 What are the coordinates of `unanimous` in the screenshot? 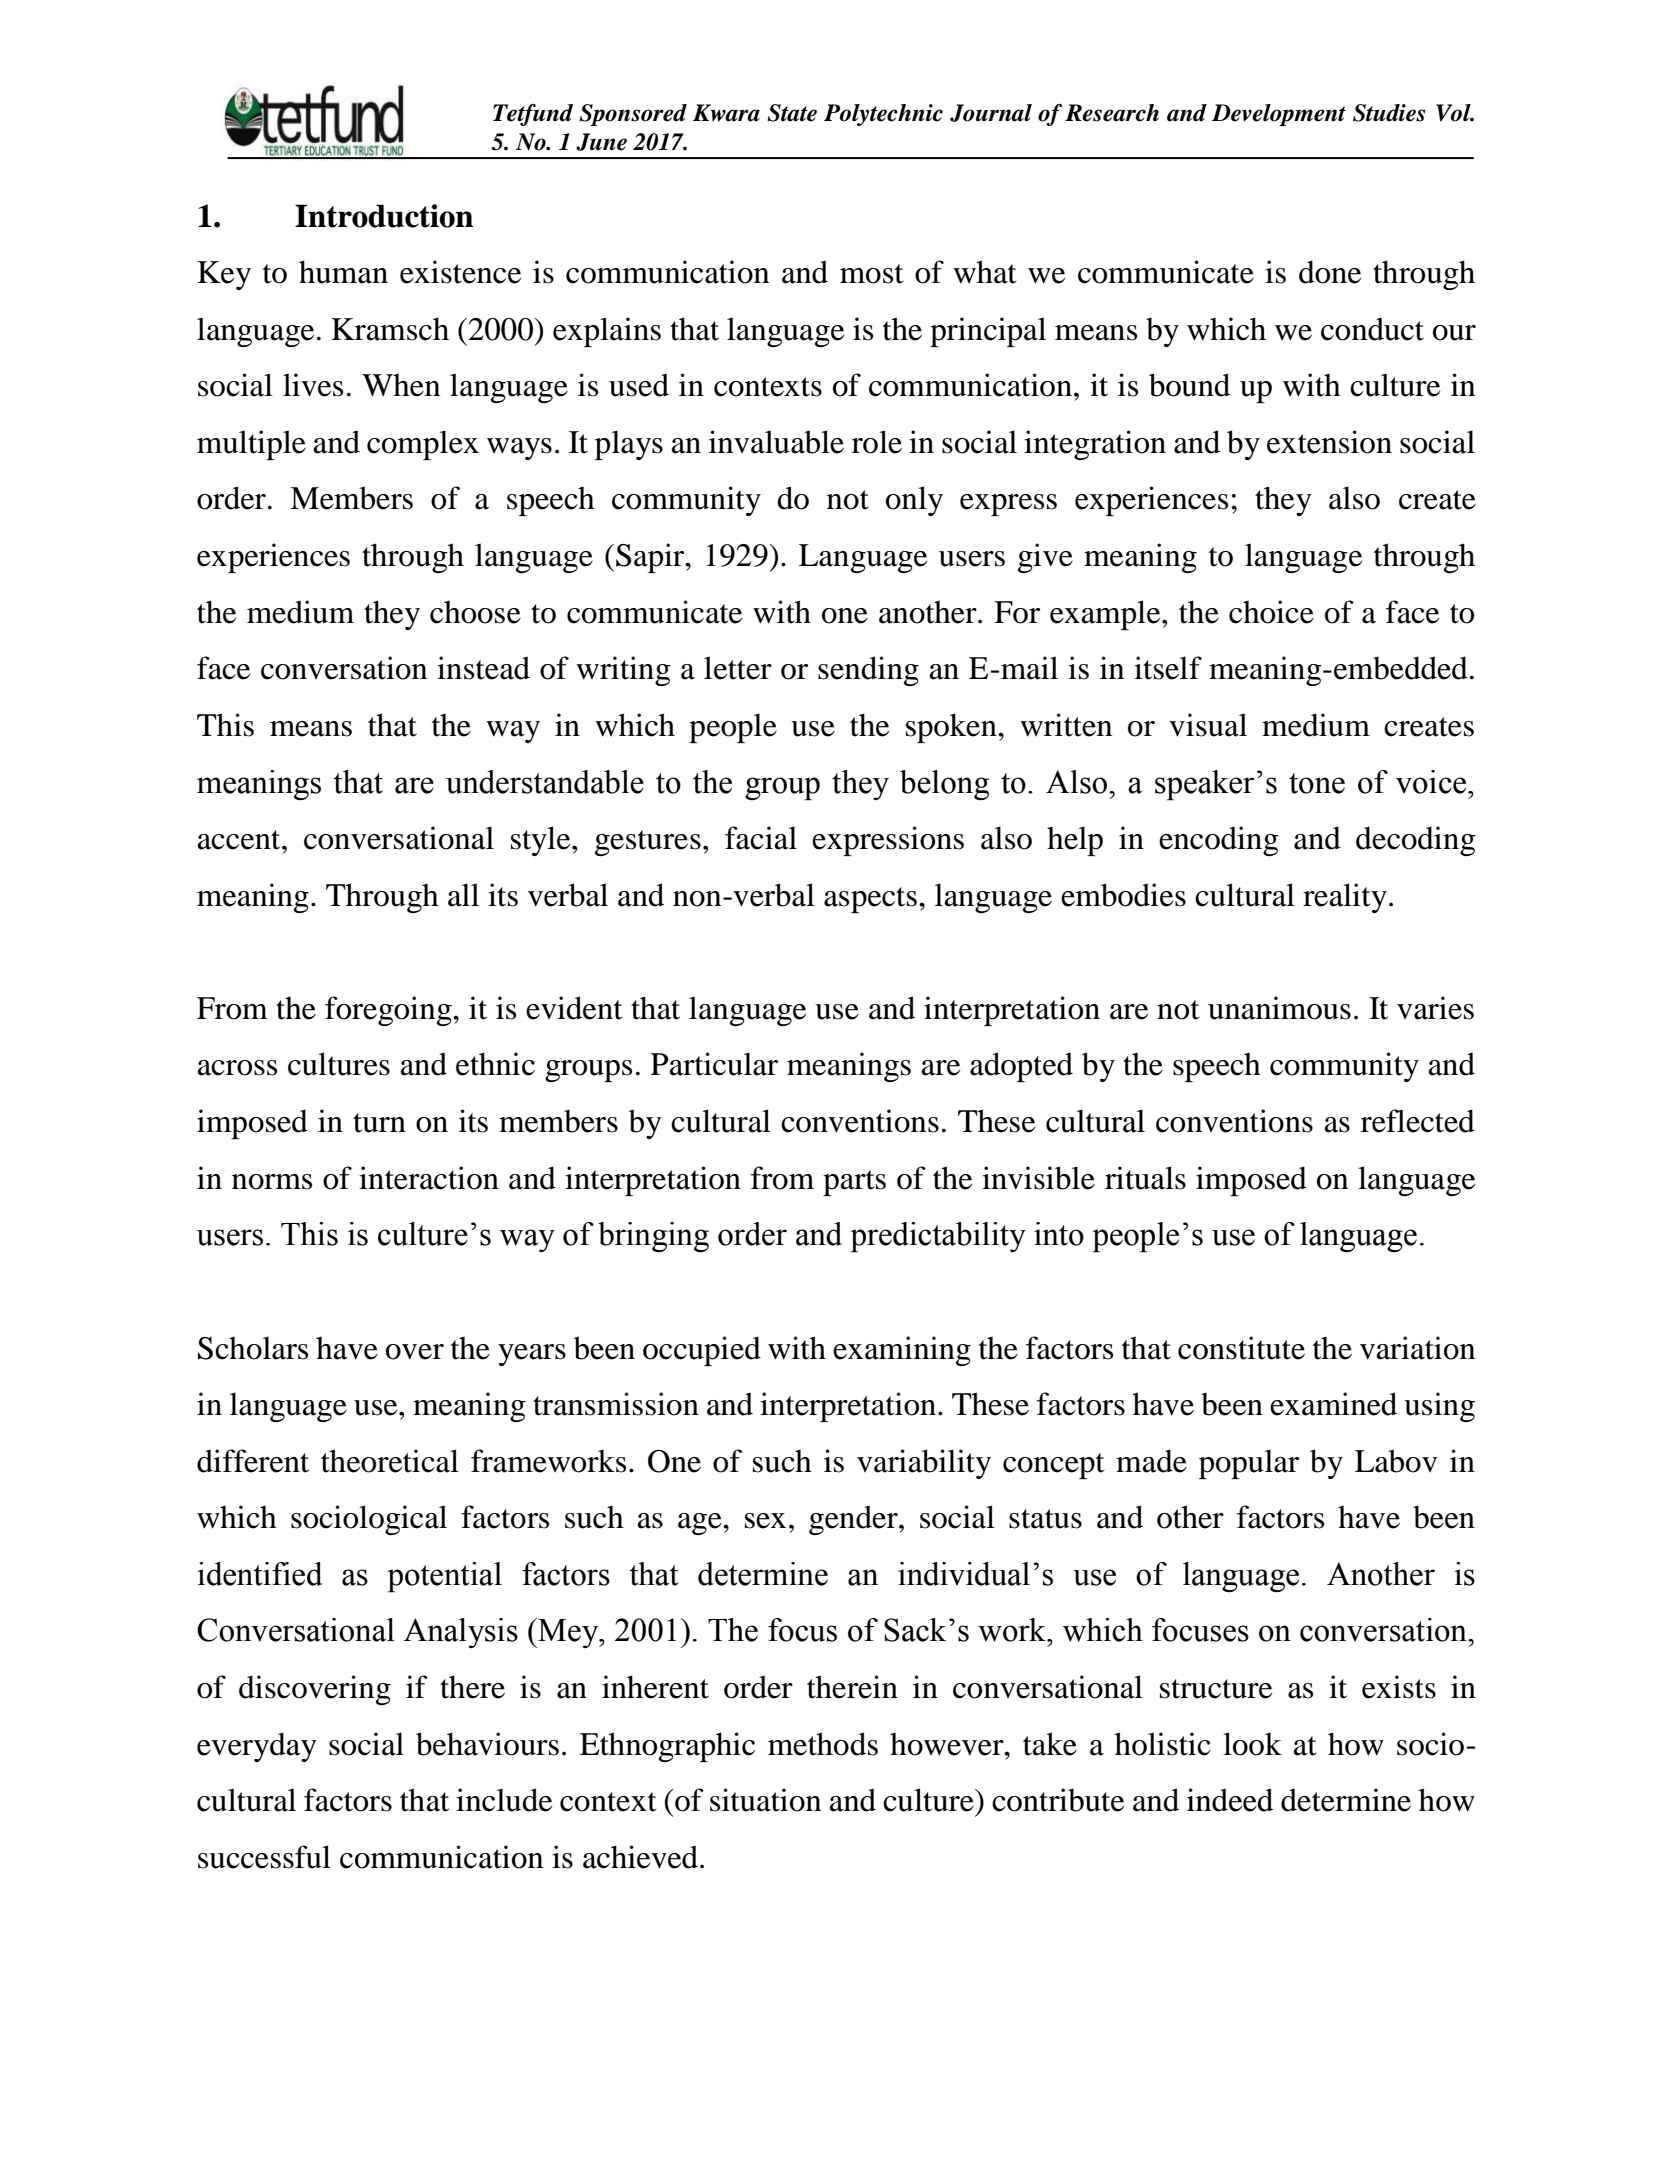 It's located at (1279, 1008).
